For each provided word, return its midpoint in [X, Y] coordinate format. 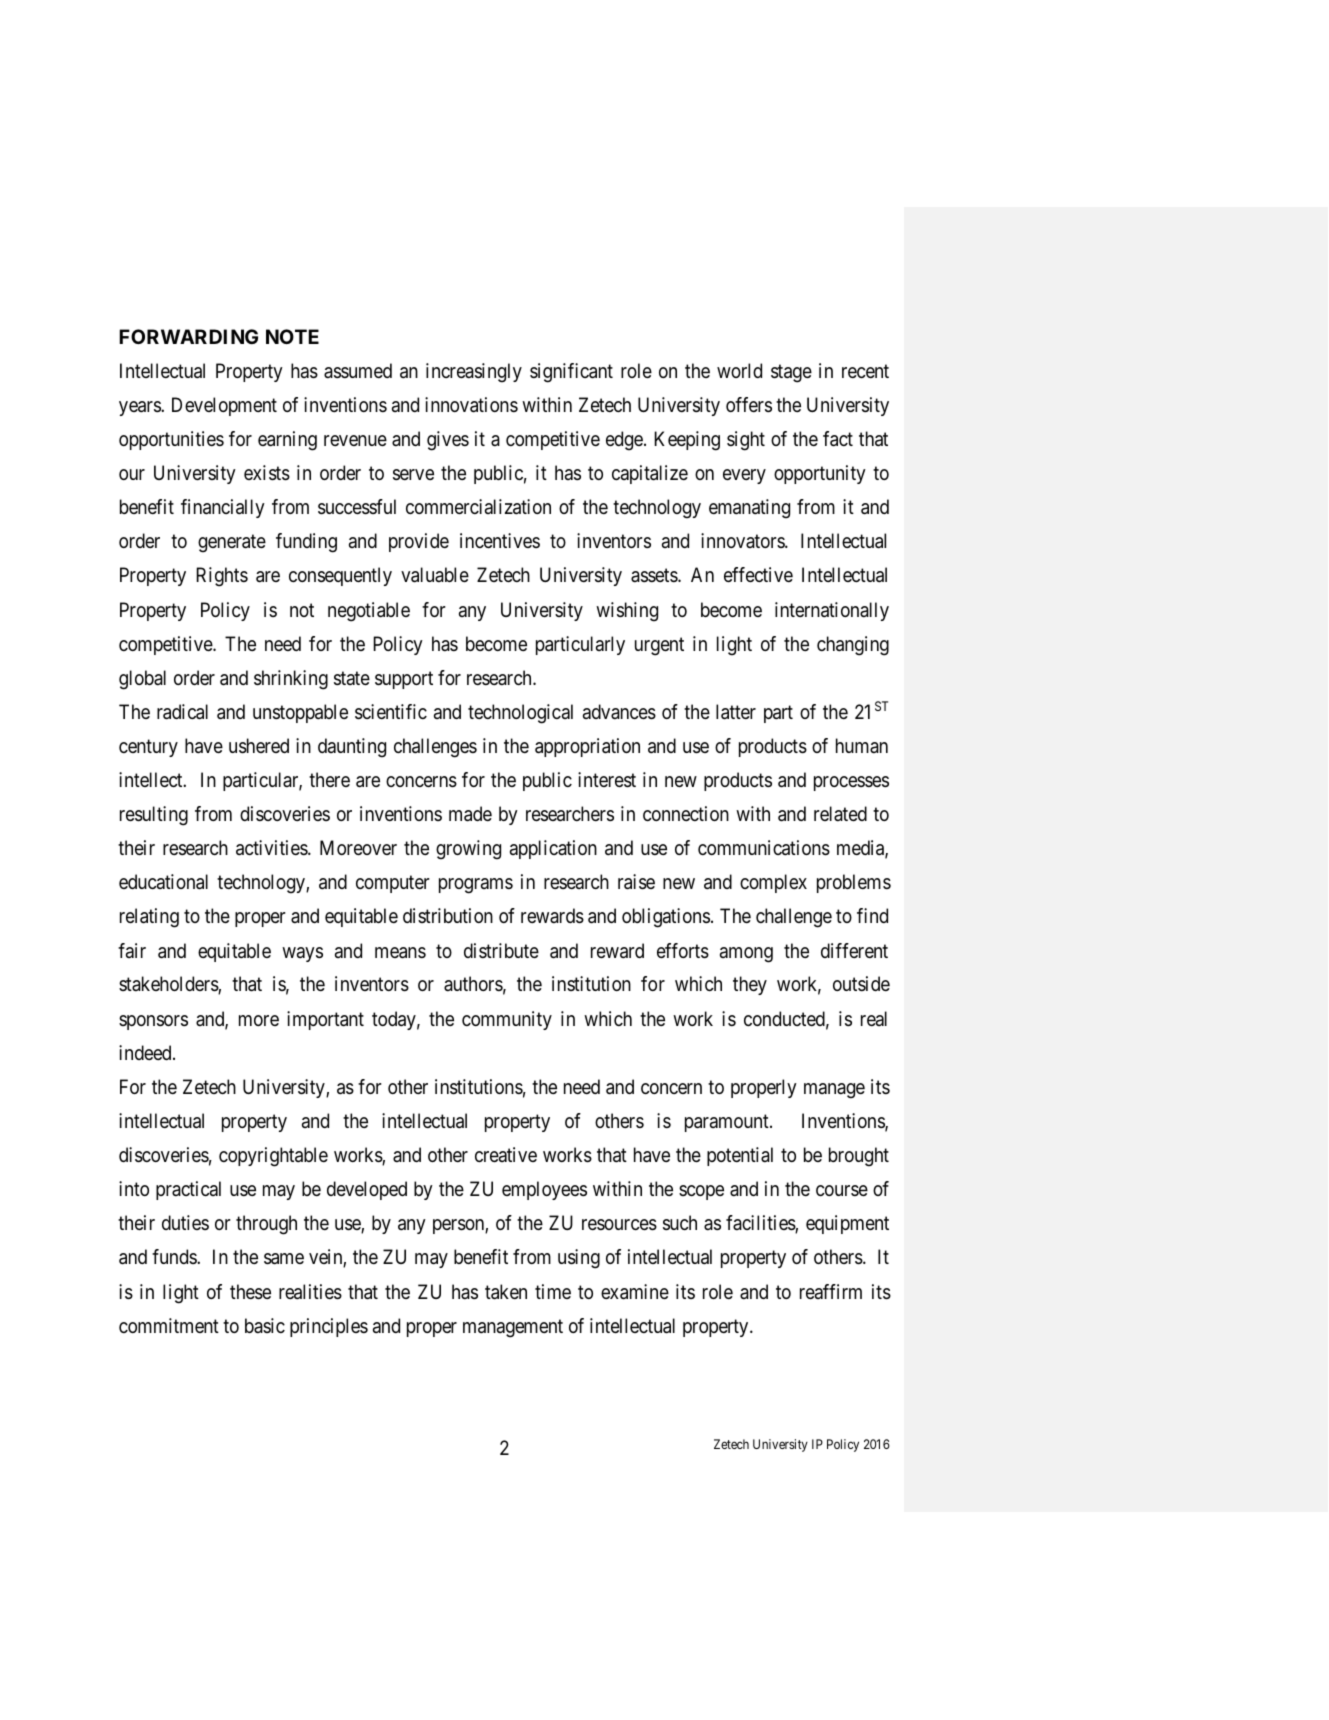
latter [736, 712]
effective [758, 575]
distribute [501, 951]
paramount [728, 1123]
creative [506, 1155]
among [746, 955]
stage [791, 373]
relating [149, 918]
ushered [259, 746]
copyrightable [273, 1157]
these [250, 1292]
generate [232, 544]
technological [520, 714]
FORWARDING [188, 336]
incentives [500, 541]
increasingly [474, 373]
